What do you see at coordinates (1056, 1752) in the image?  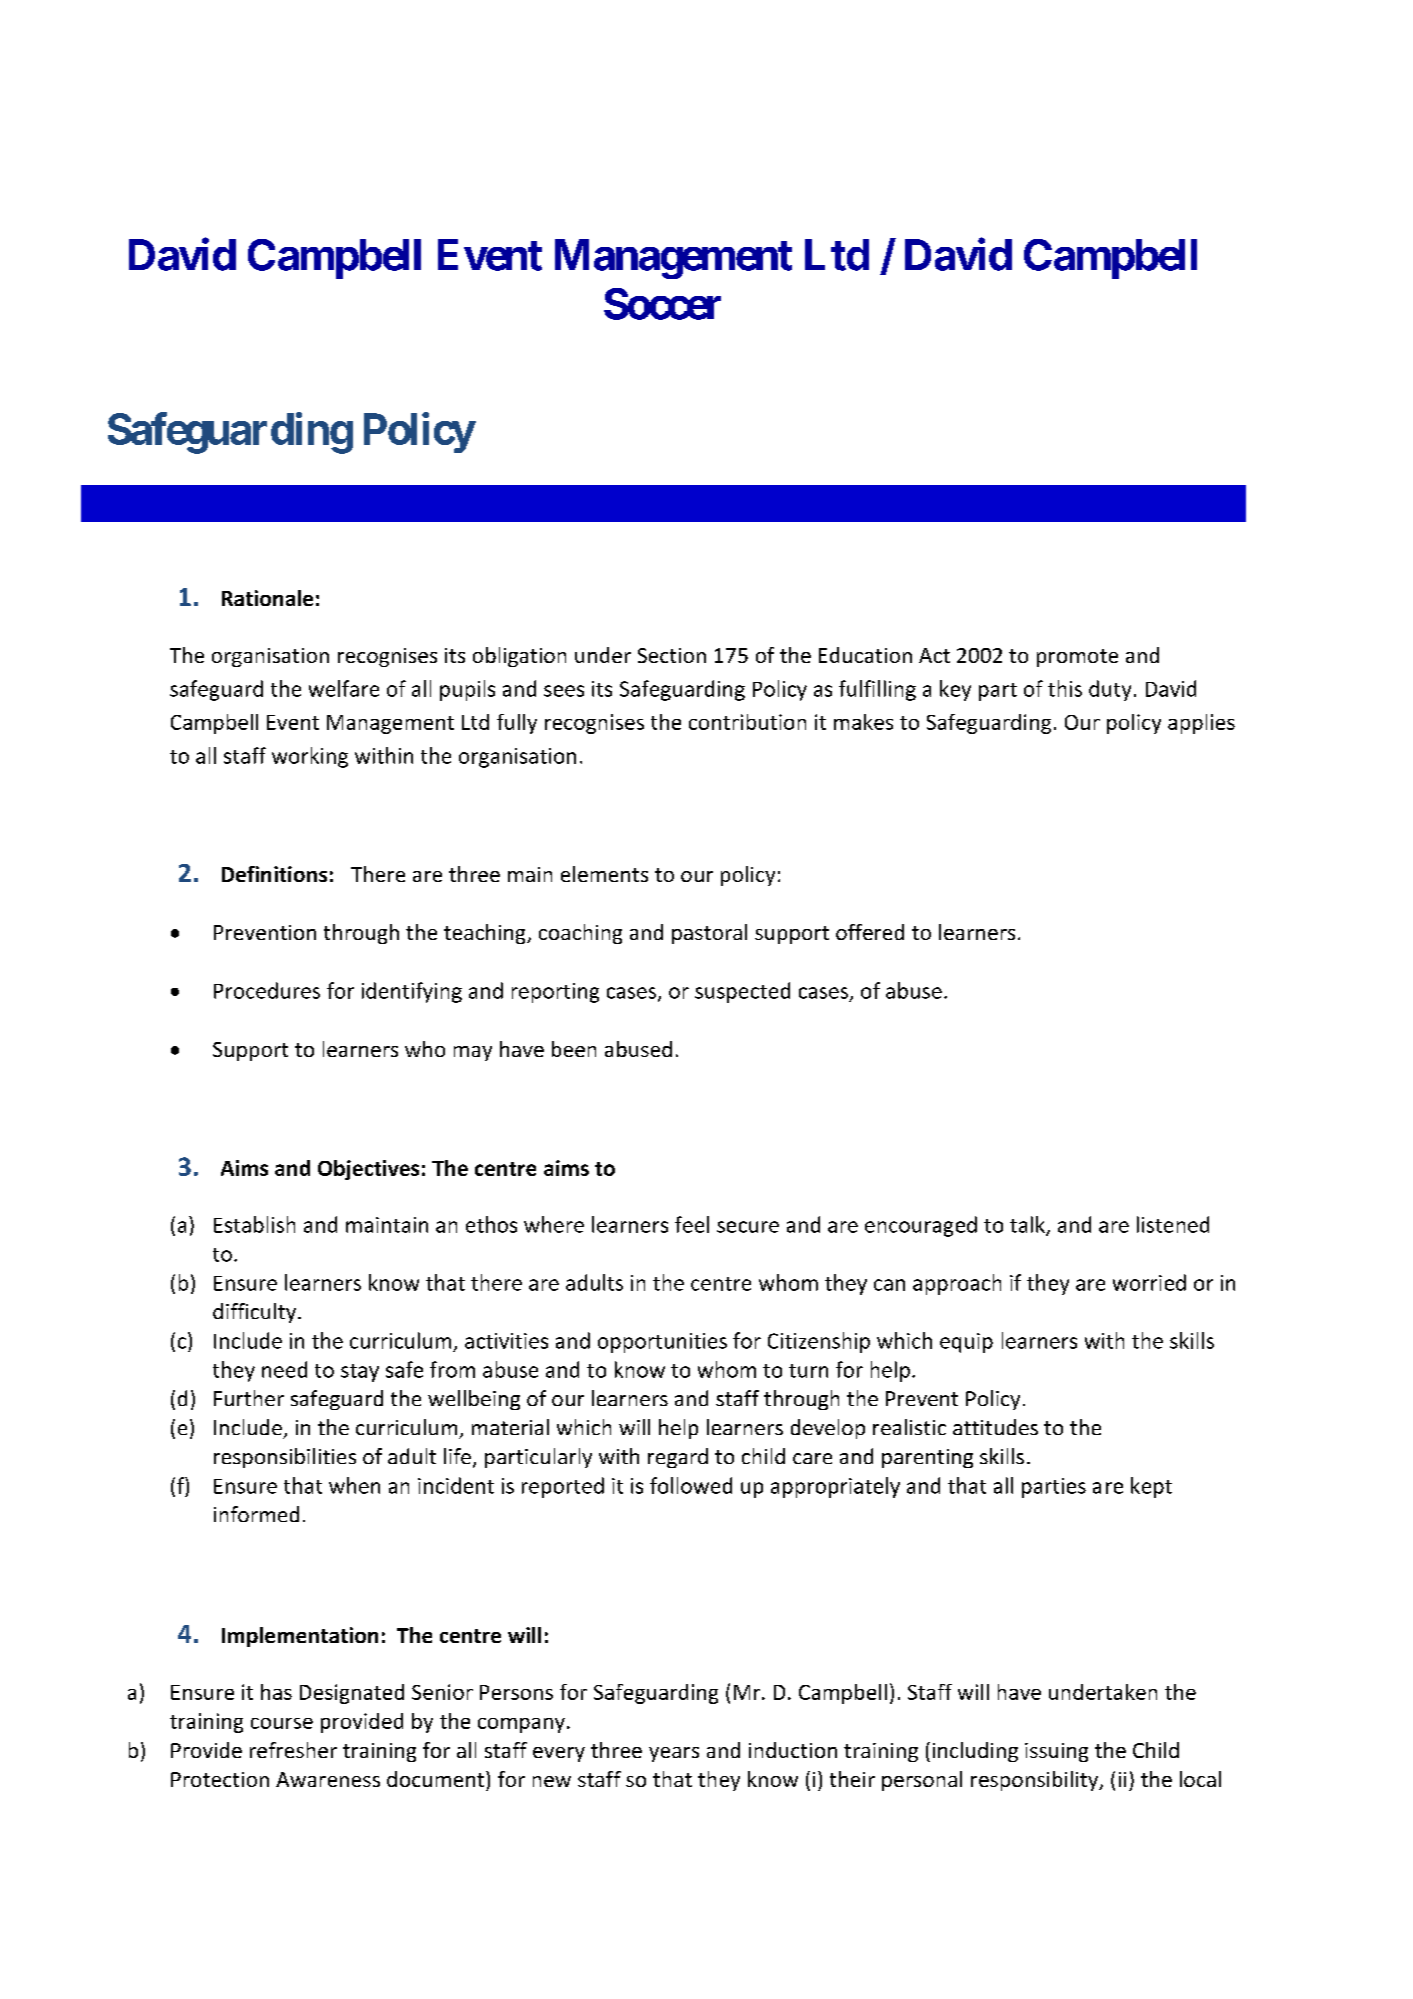 I see `issuing` at bounding box center [1056, 1752].
